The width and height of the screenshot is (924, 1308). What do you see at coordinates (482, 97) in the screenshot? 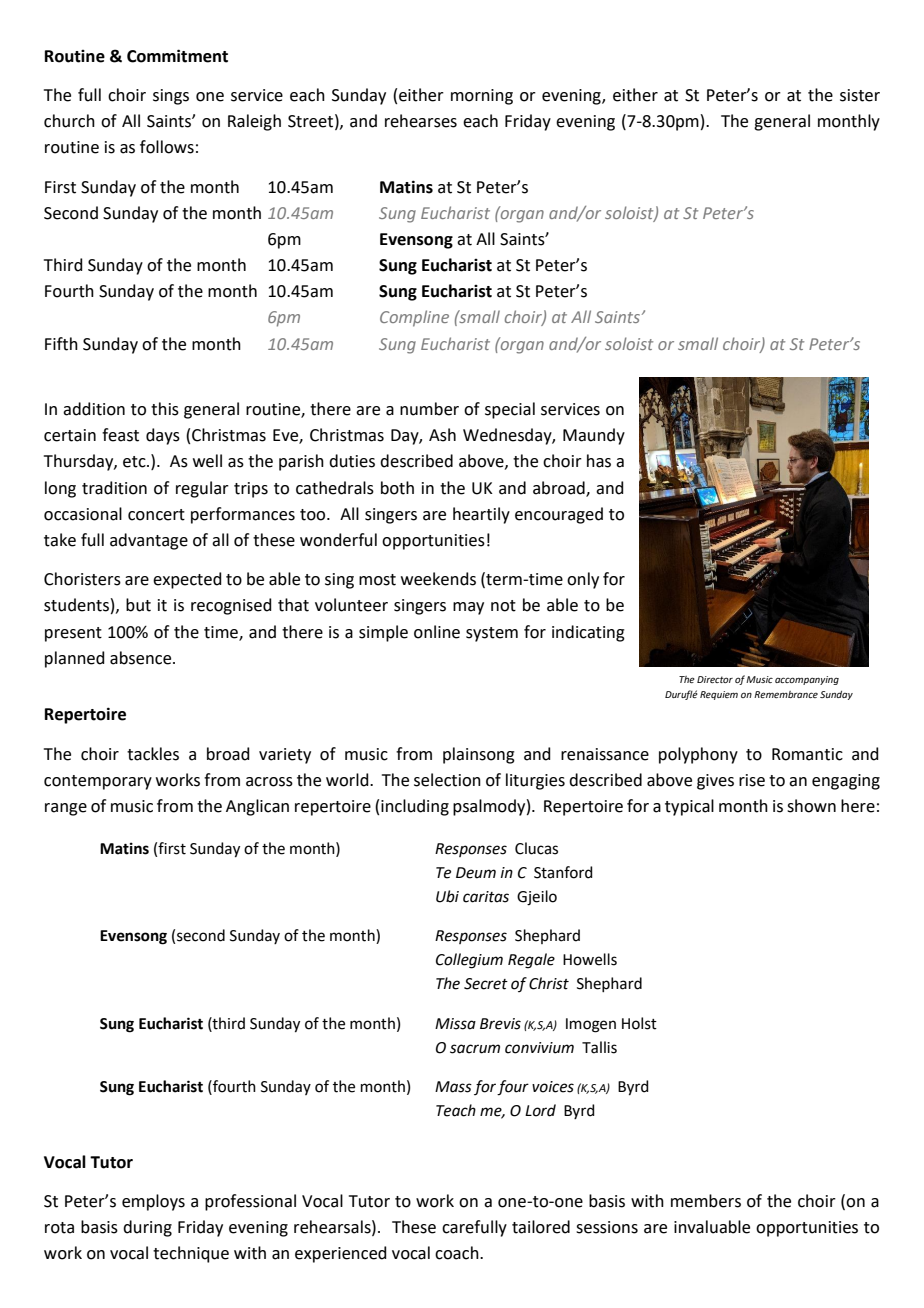
I see `morning` at bounding box center [482, 97].
